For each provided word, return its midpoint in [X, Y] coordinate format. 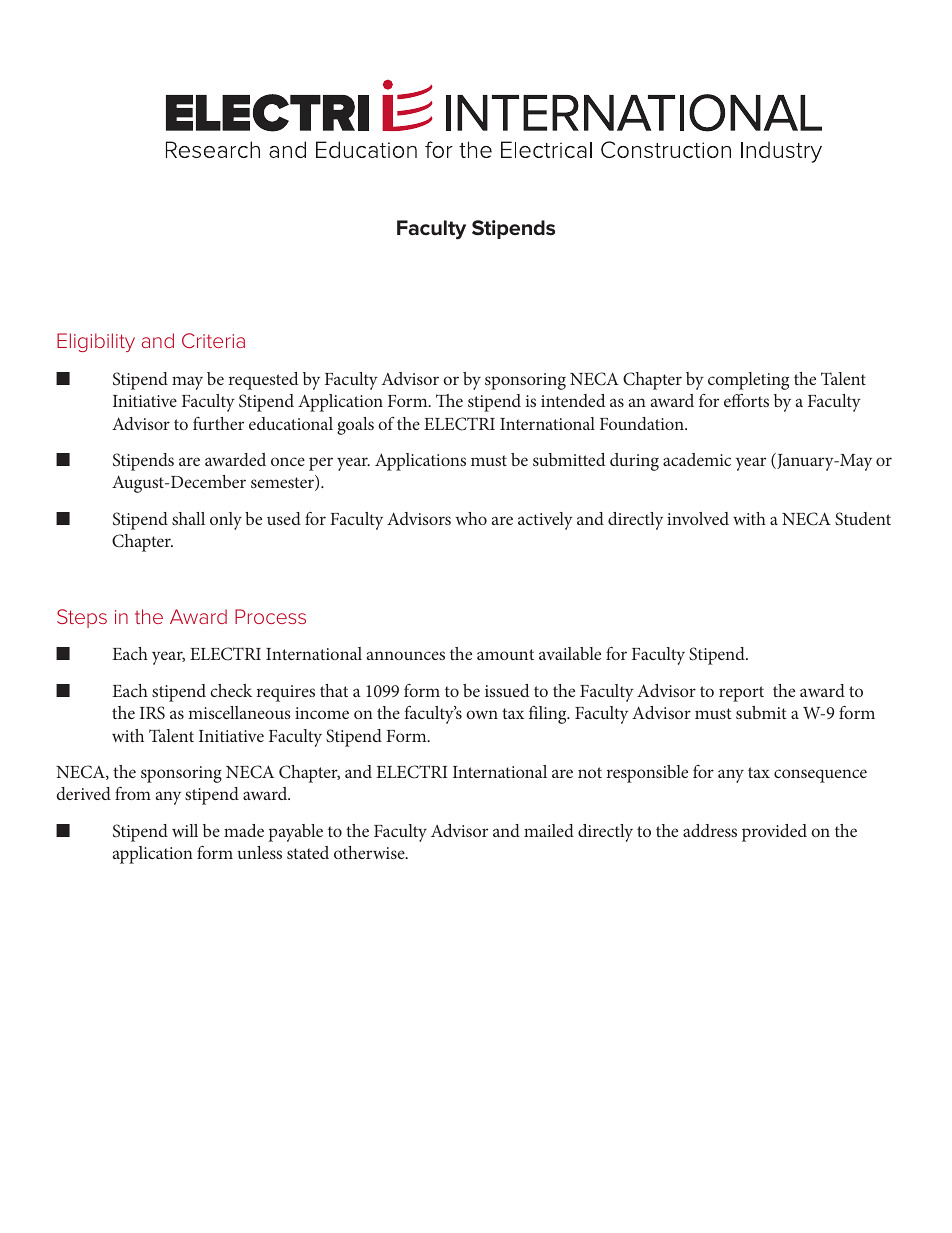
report [741, 694]
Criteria [213, 340]
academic [697, 459]
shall [188, 518]
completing [748, 381]
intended [573, 400]
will [185, 830]
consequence [820, 776]
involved [698, 518]
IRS [152, 713]
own [482, 714]
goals [355, 426]
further [218, 423]
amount [505, 654]
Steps [82, 618]
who [471, 518]
